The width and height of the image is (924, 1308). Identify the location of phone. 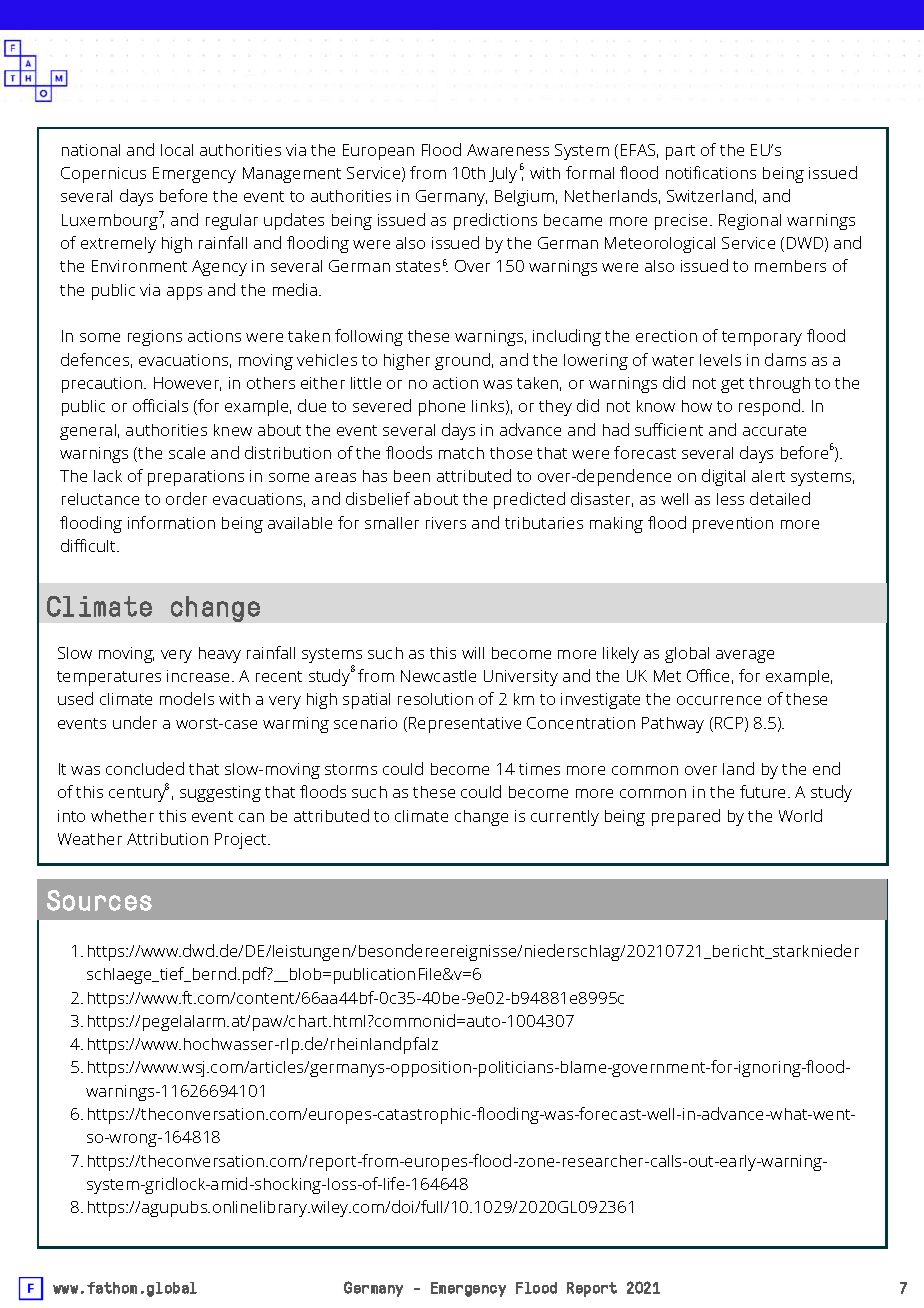
(442, 408).
